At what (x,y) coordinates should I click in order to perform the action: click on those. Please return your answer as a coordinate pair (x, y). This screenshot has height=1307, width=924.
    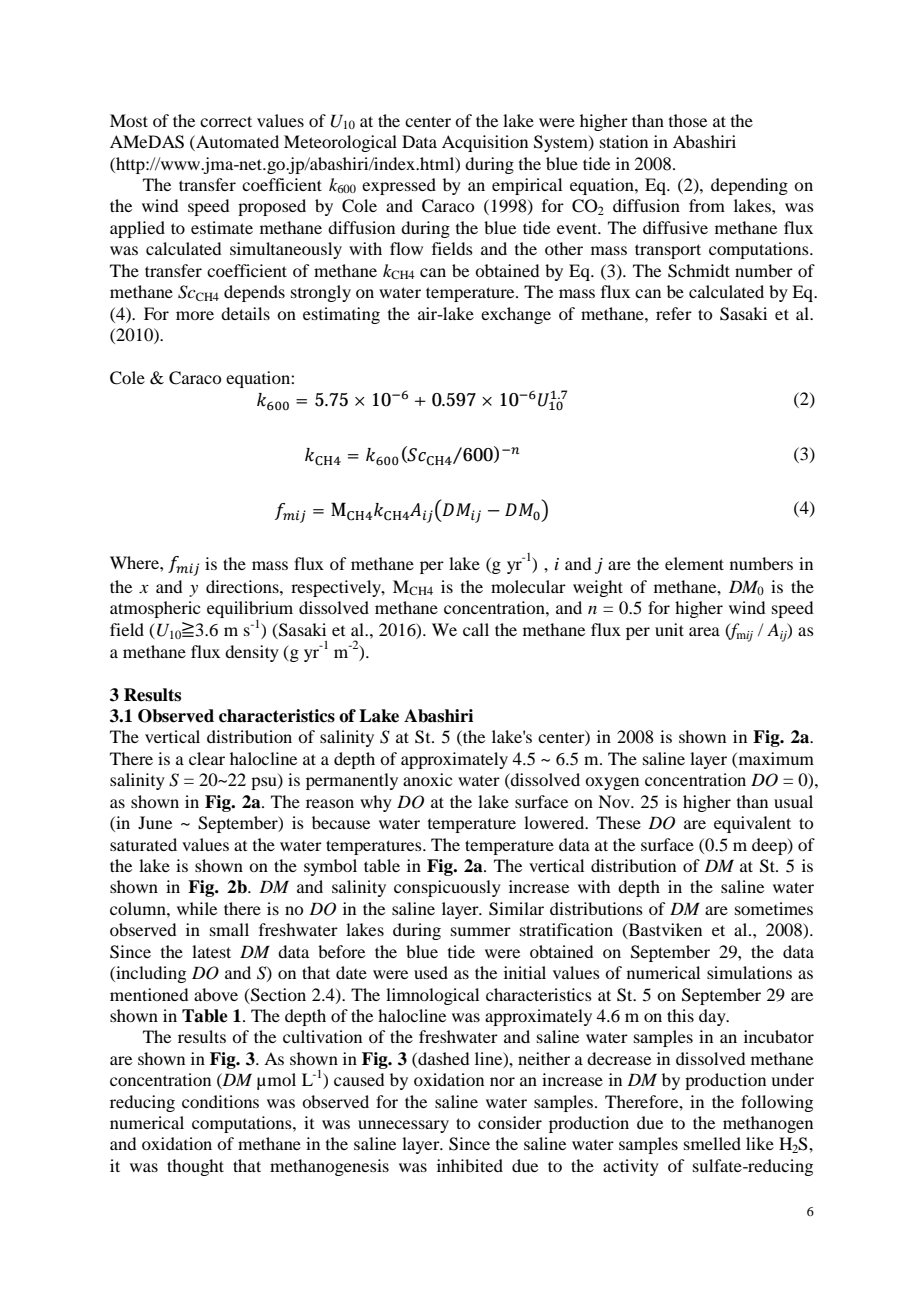
    Looking at the image, I should click on (688, 120).
